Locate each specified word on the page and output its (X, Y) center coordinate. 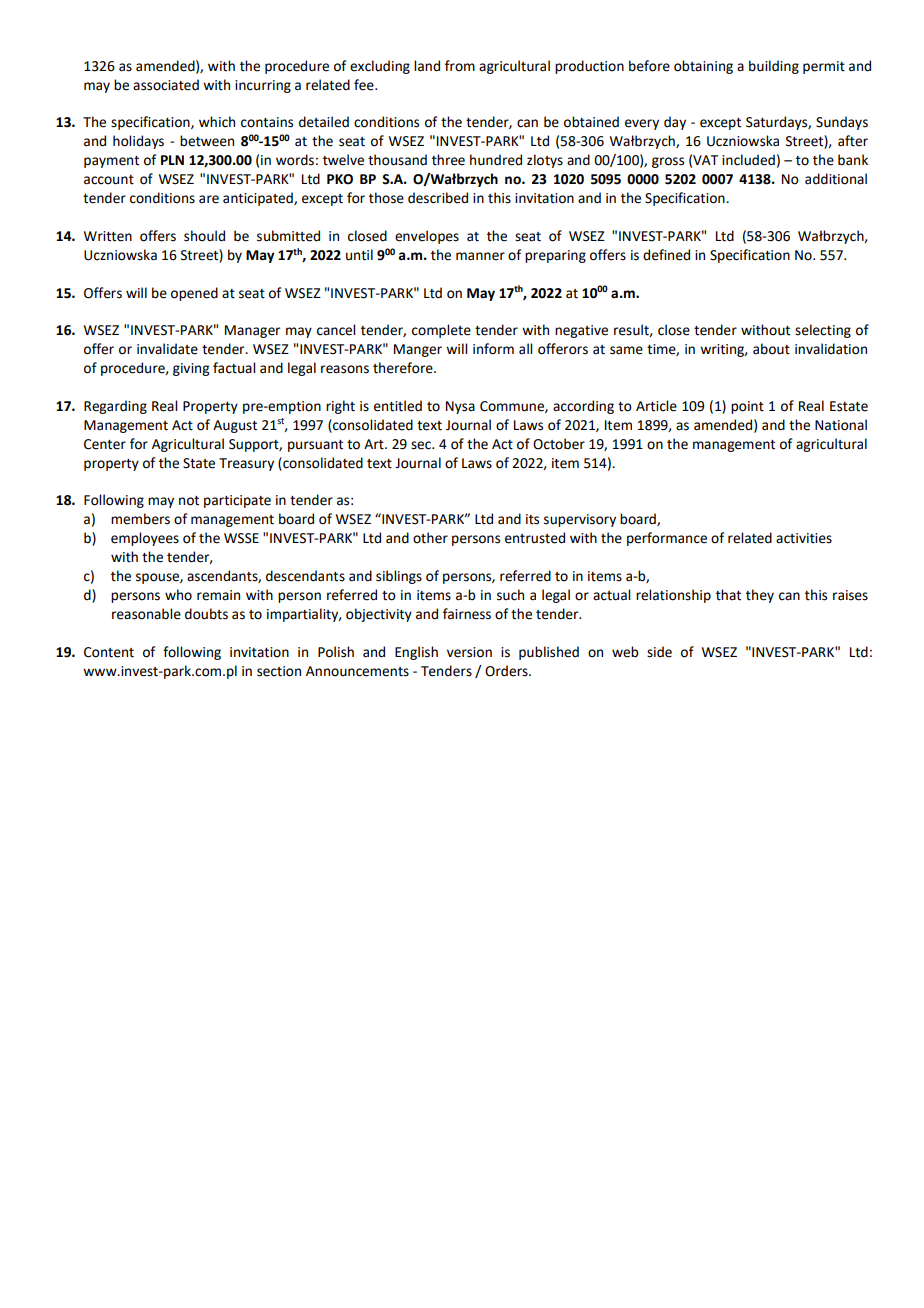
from (460, 66)
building (774, 67)
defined (666, 255)
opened (194, 294)
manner (480, 256)
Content (109, 652)
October (559, 444)
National (841, 425)
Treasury (246, 464)
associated (166, 85)
